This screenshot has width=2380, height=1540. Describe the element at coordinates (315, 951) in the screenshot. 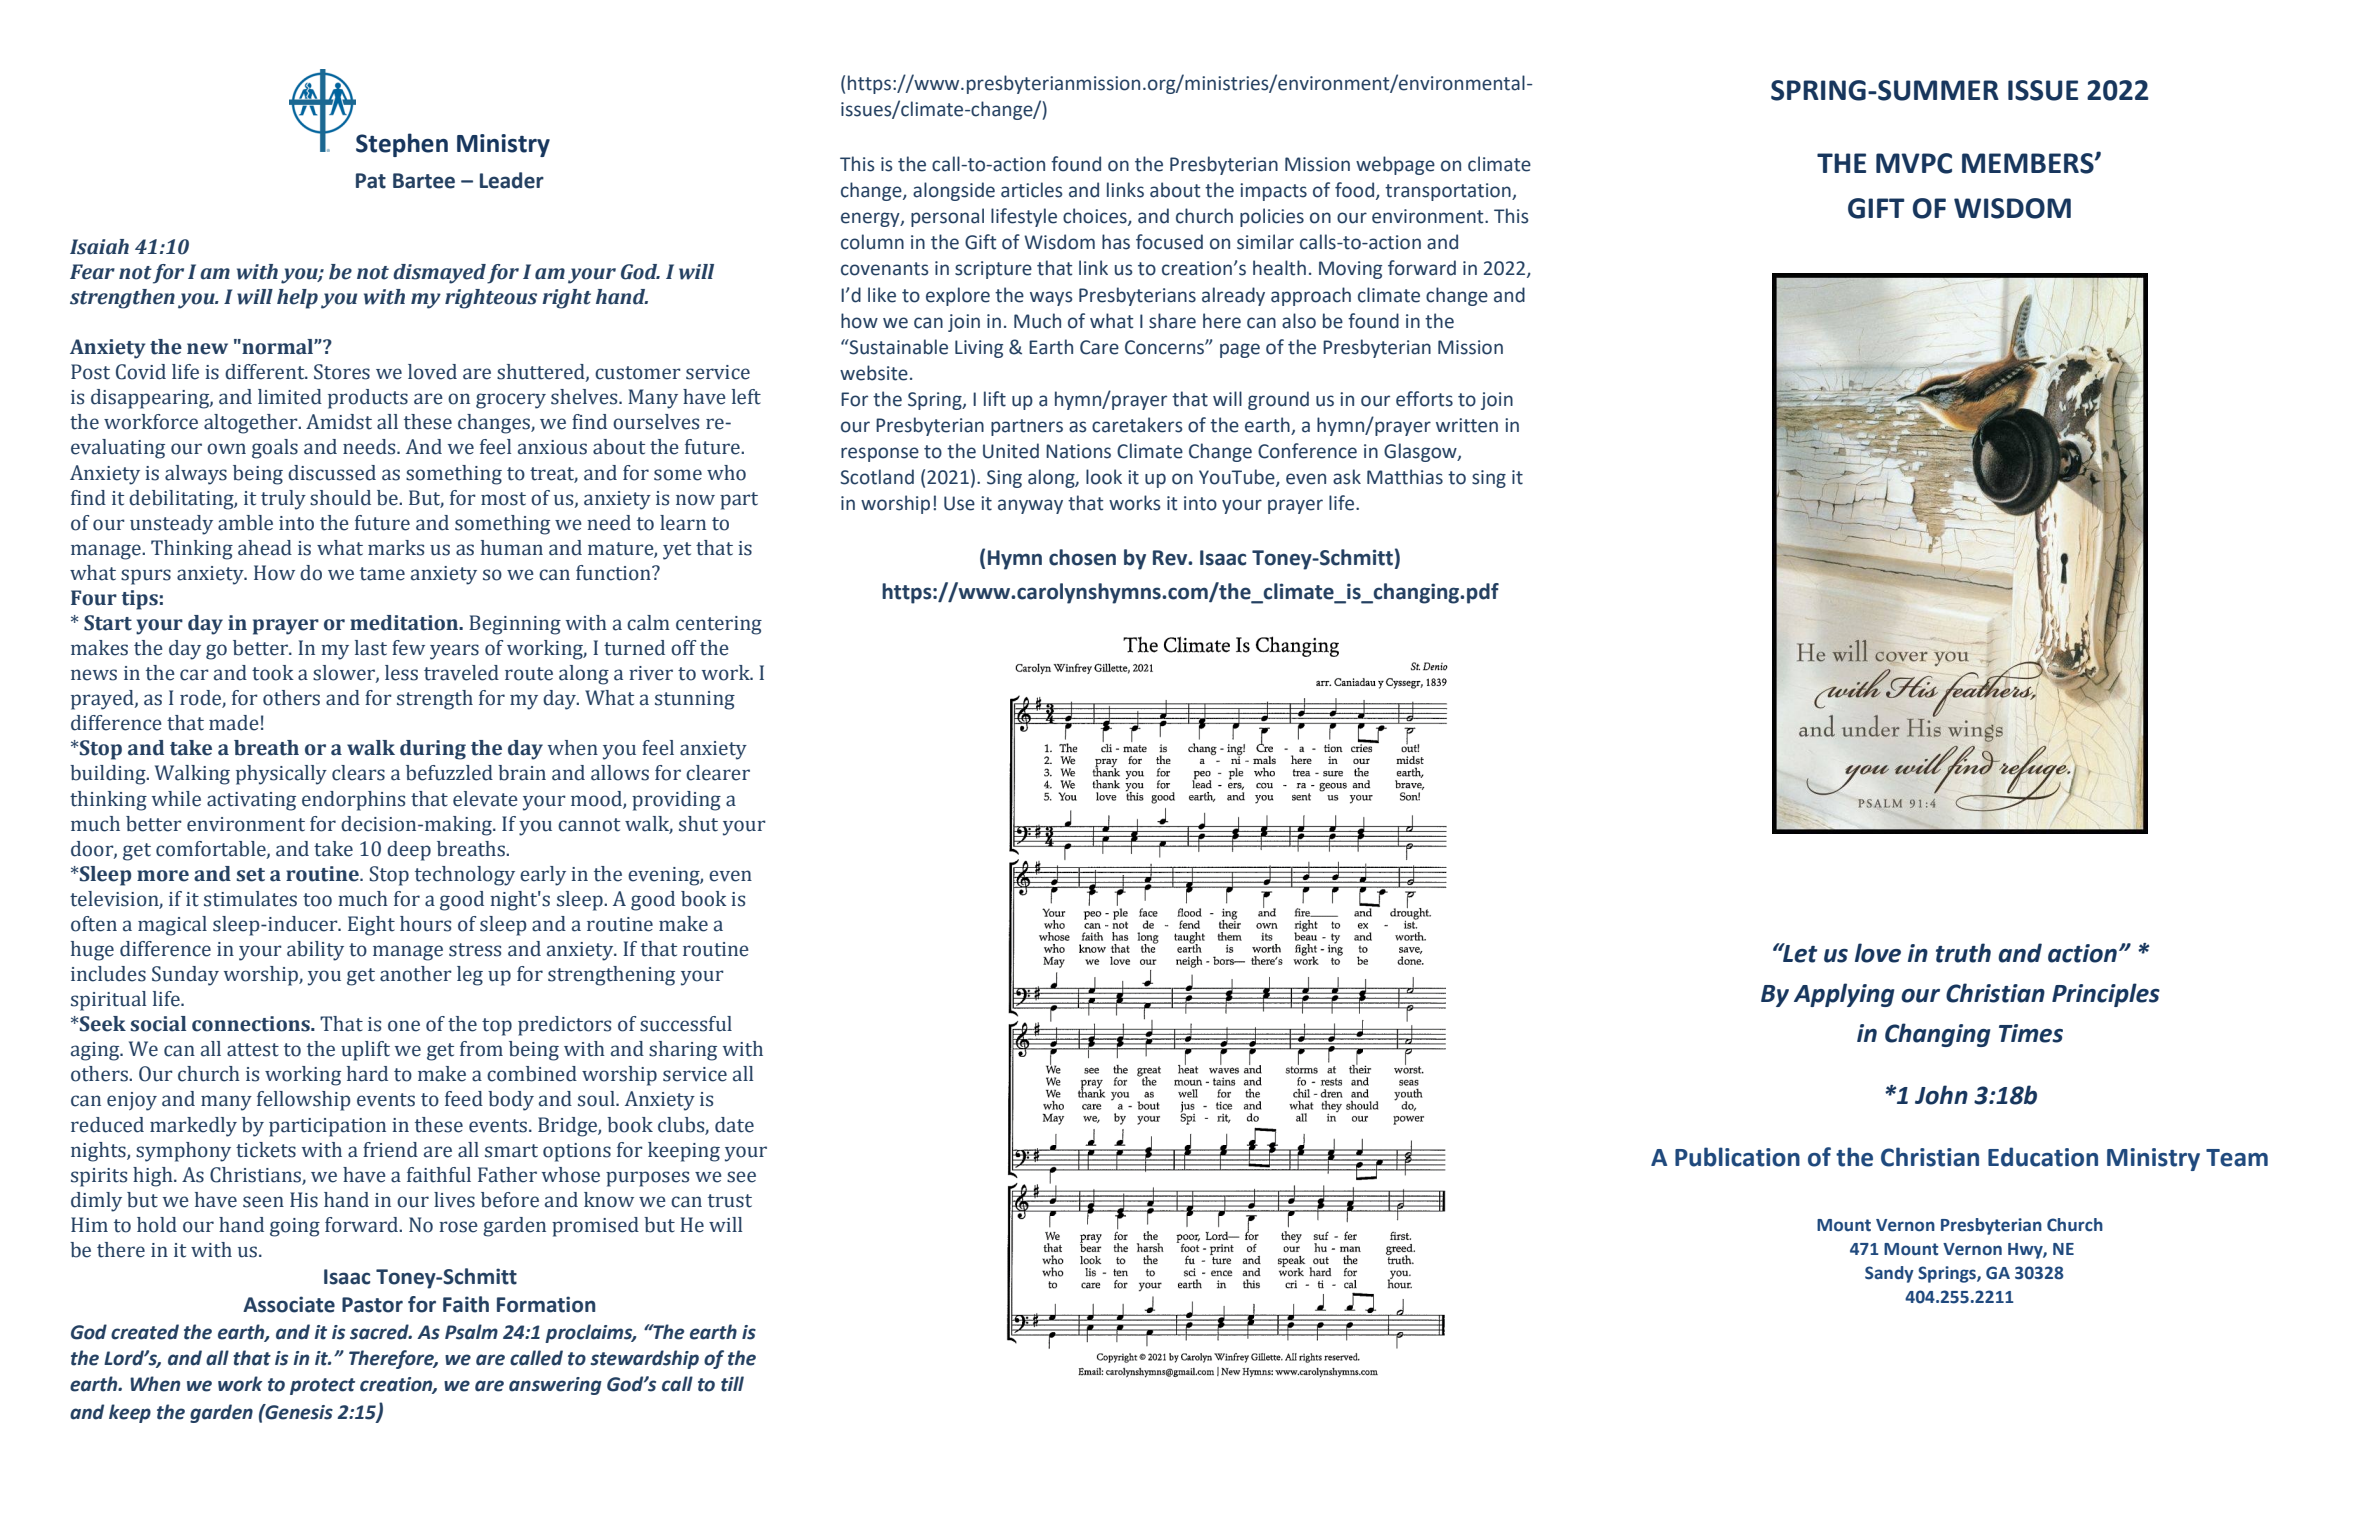

I see `ability` at that location.
